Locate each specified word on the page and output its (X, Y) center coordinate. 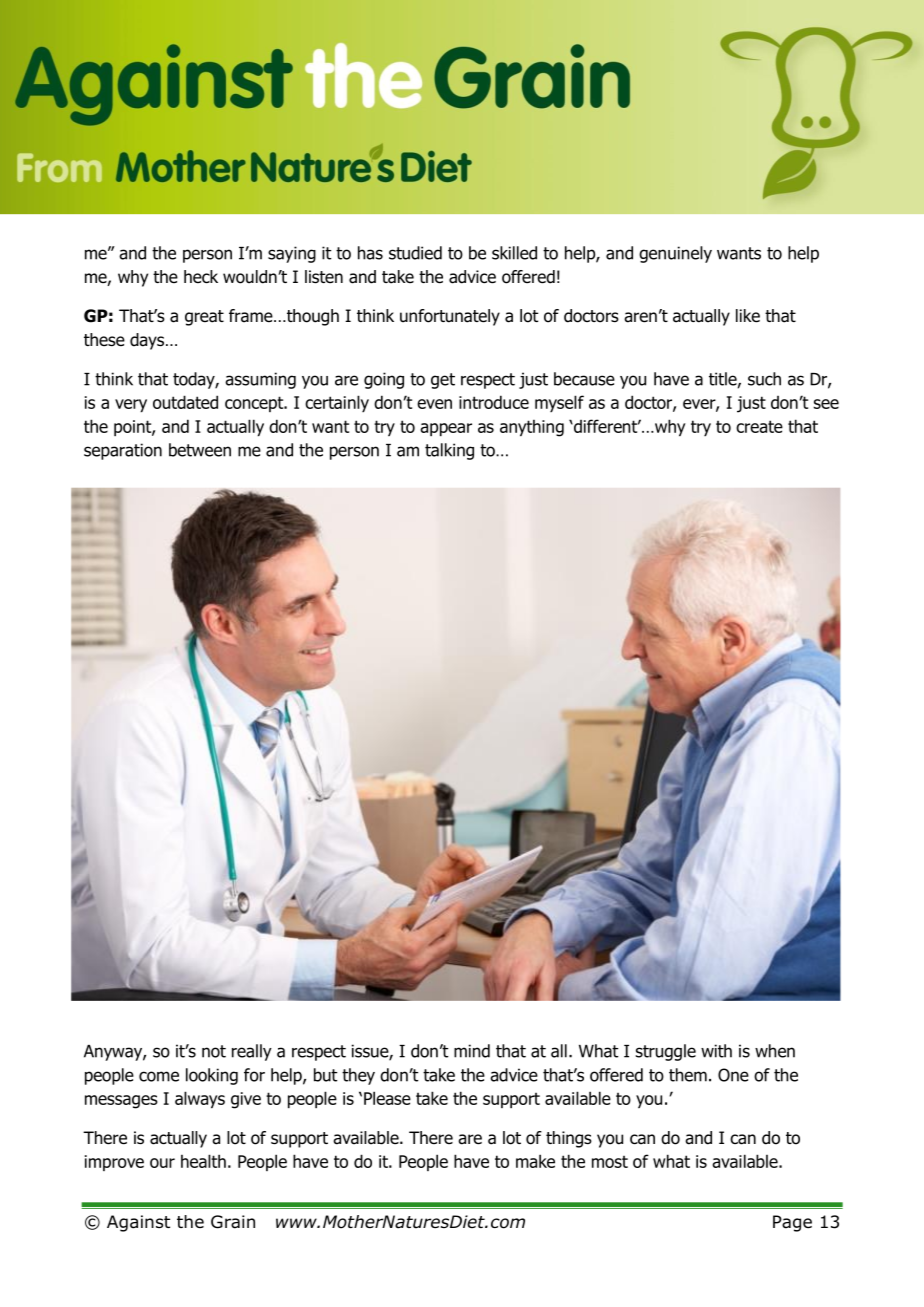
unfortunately (450, 317)
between (200, 450)
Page (792, 1223)
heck (201, 276)
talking (449, 451)
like (748, 316)
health (203, 1161)
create (759, 426)
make (535, 1161)
